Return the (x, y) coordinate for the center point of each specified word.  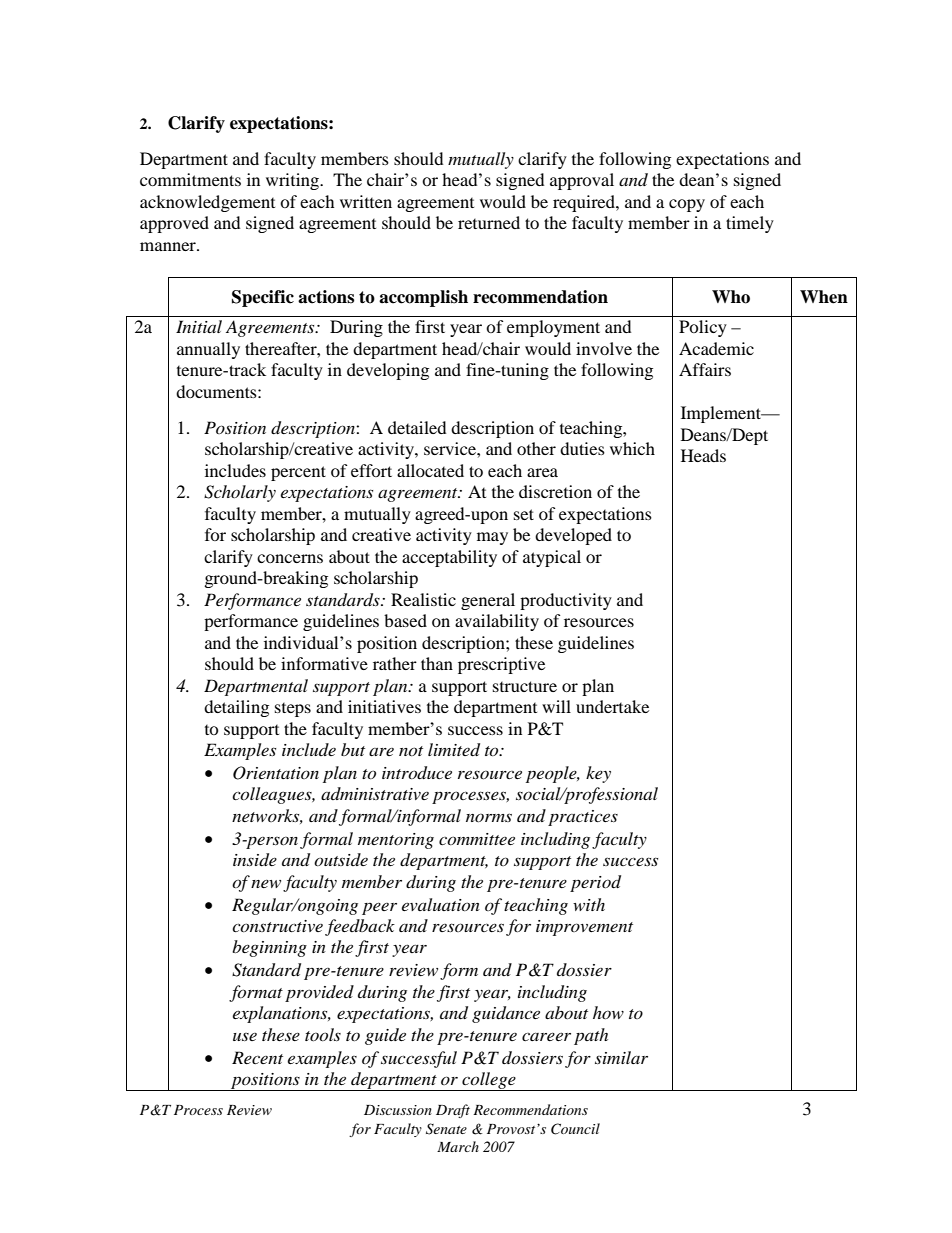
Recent (257, 1057)
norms (489, 817)
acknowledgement (207, 203)
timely (750, 224)
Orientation (276, 773)
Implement (722, 414)
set (524, 514)
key (598, 774)
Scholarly (240, 493)
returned (489, 222)
